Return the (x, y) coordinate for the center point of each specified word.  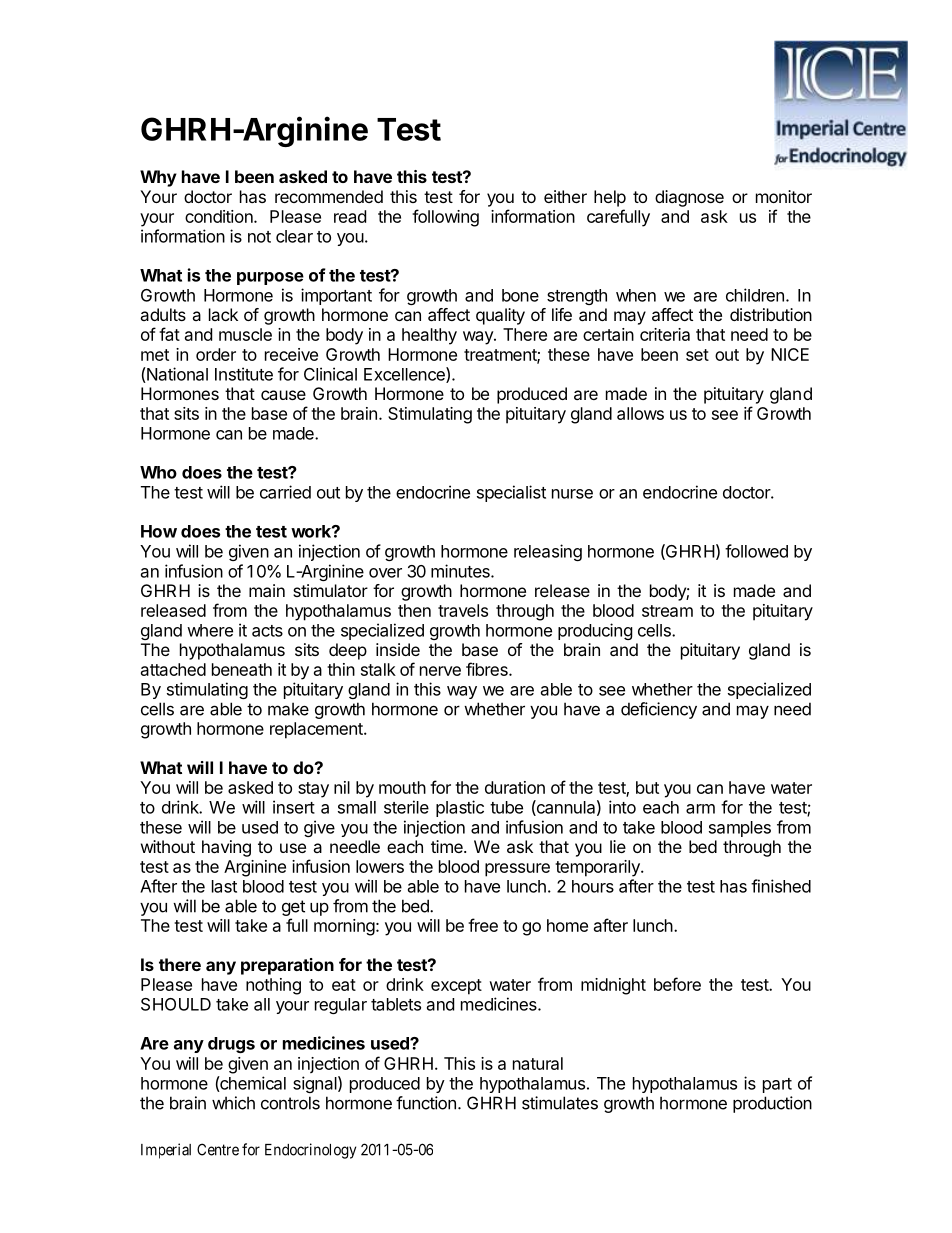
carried (285, 492)
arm (700, 809)
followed (756, 551)
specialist (511, 493)
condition (220, 216)
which (233, 1103)
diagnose (689, 198)
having (226, 848)
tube (506, 807)
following (445, 218)
